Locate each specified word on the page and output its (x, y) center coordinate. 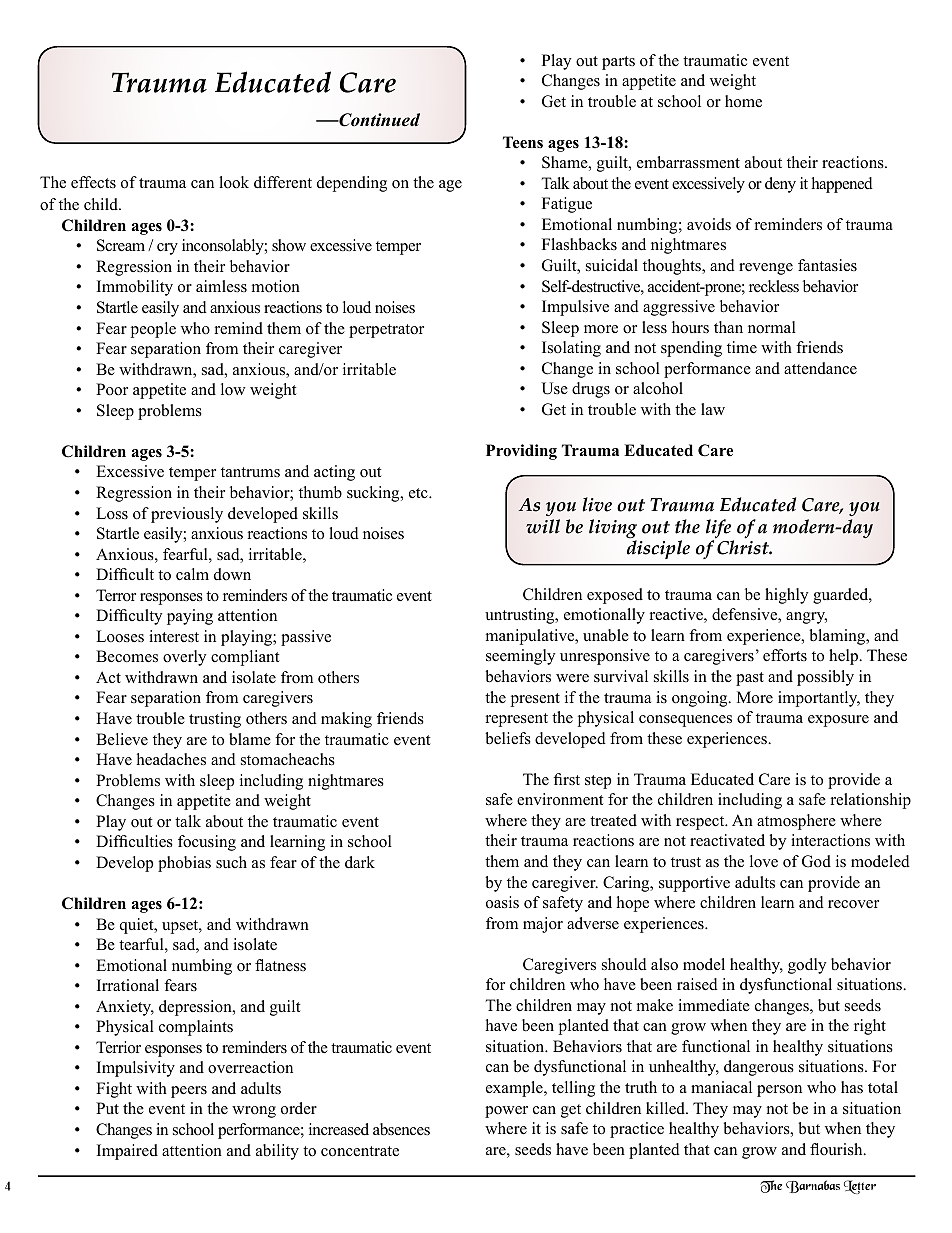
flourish (837, 1149)
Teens (523, 142)
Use (554, 388)
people (153, 330)
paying (190, 617)
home (743, 101)
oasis (502, 902)
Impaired (127, 1152)
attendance (820, 368)
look (234, 182)
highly (786, 596)
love (764, 861)
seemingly (520, 657)
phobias (184, 864)
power (506, 1112)
